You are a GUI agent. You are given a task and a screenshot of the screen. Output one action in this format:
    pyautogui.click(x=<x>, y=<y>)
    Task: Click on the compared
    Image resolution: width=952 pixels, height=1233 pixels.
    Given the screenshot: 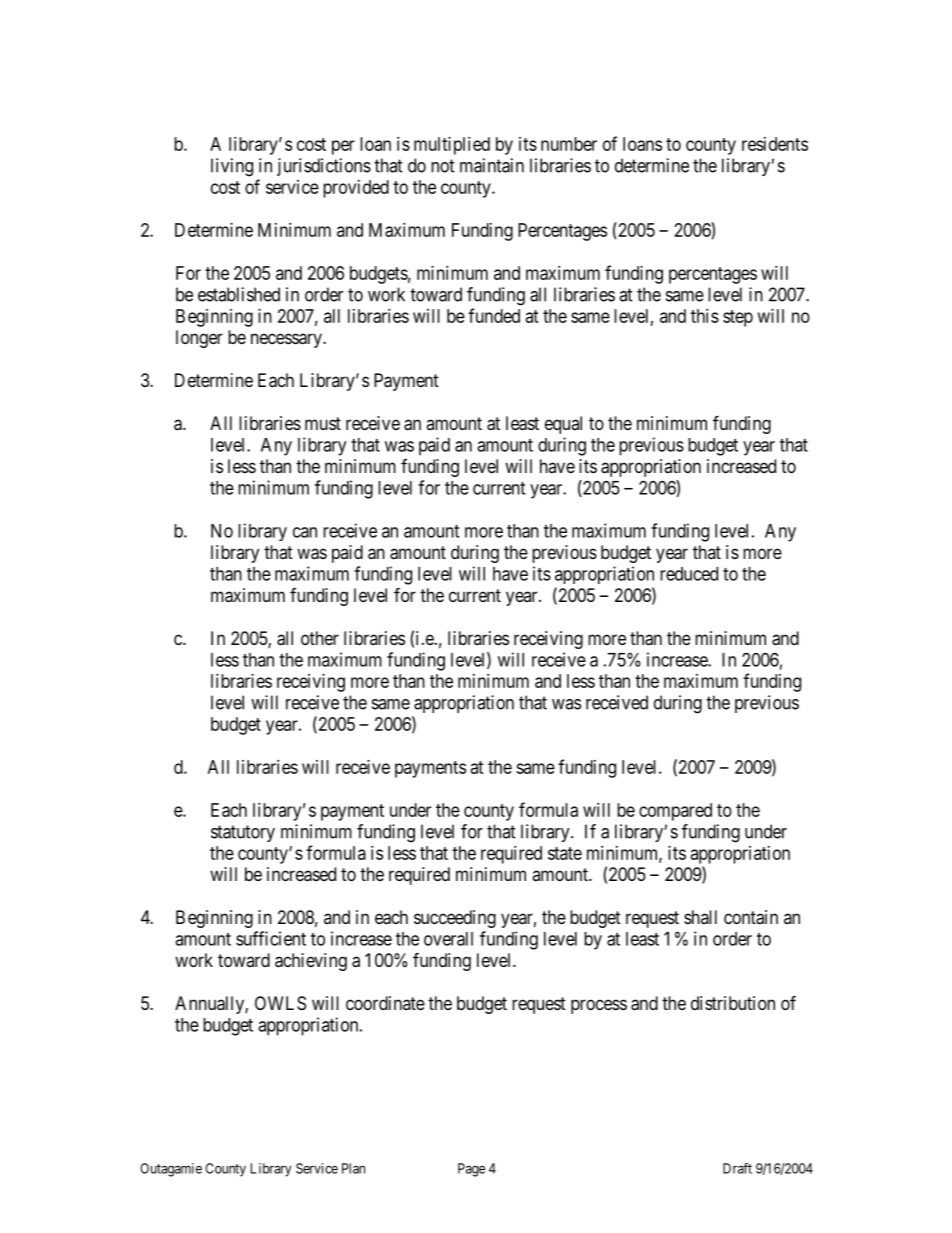 What is the action you would take?
    pyautogui.click(x=675, y=812)
